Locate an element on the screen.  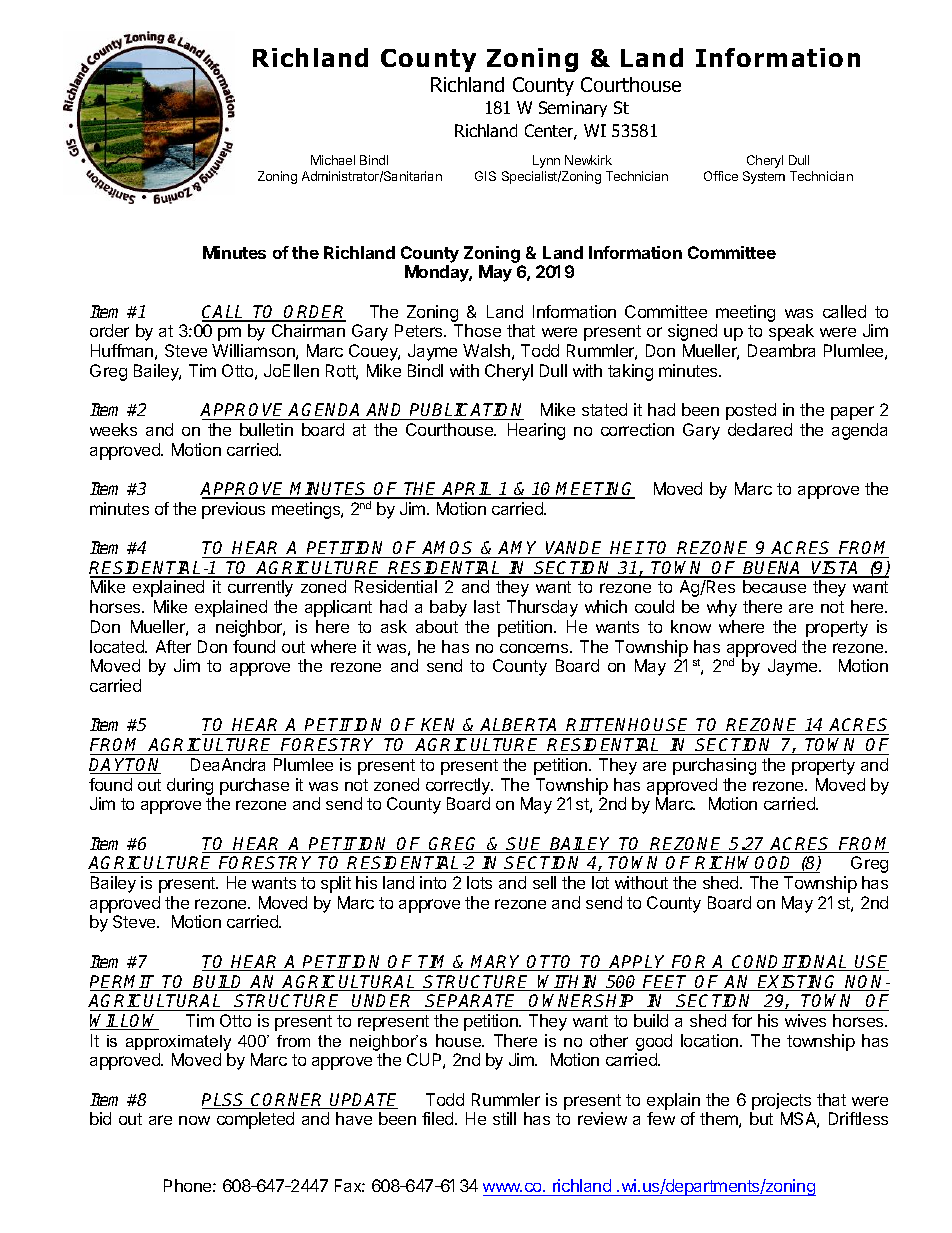
GIS is located at coordinates (485, 176).
